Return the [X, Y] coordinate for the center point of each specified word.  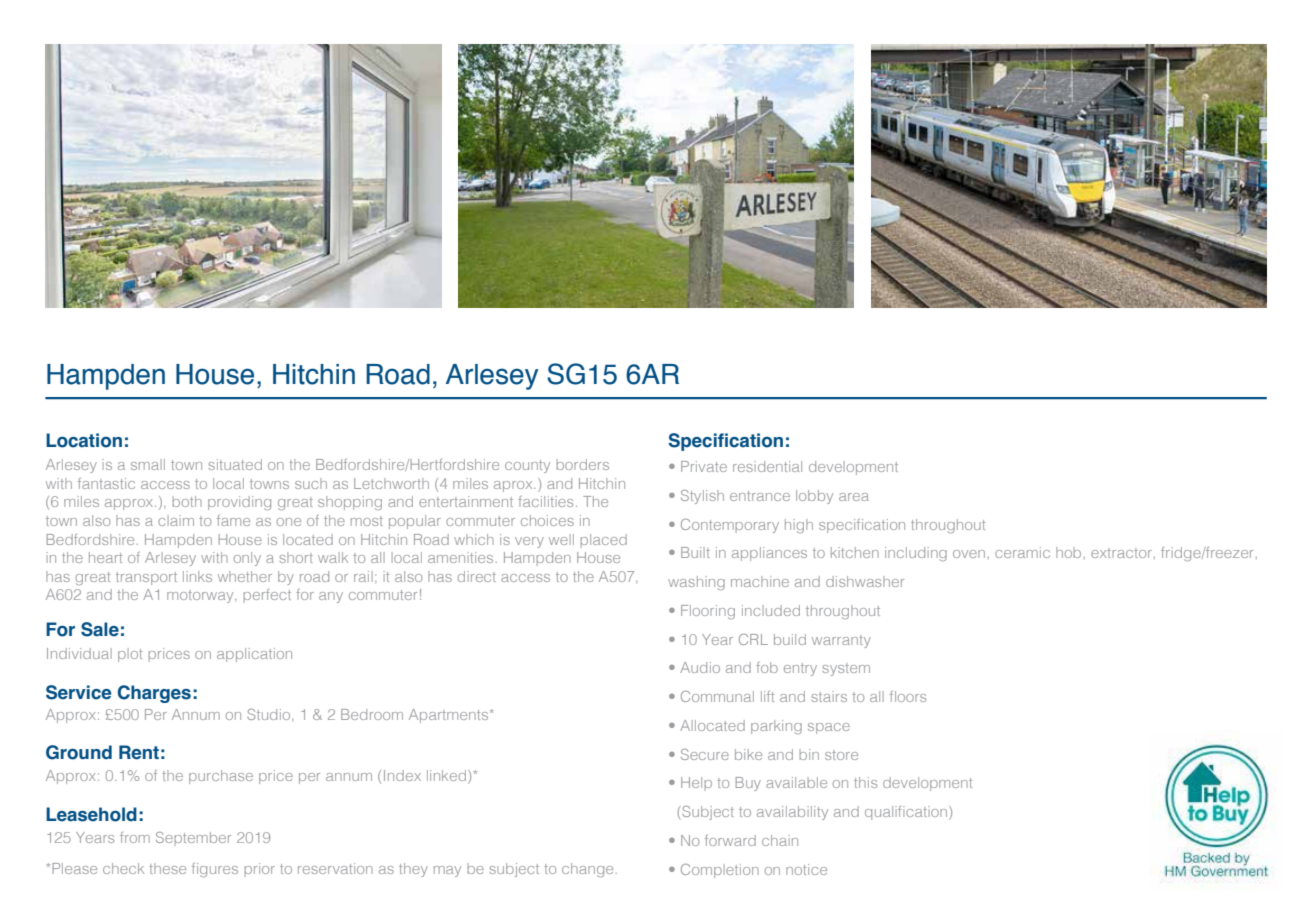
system [846, 669]
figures [215, 870]
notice [806, 869]
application [254, 655]
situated [235, 464]
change [587, 870]
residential [767, 466]
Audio [700, 667]
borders [583, 464]
